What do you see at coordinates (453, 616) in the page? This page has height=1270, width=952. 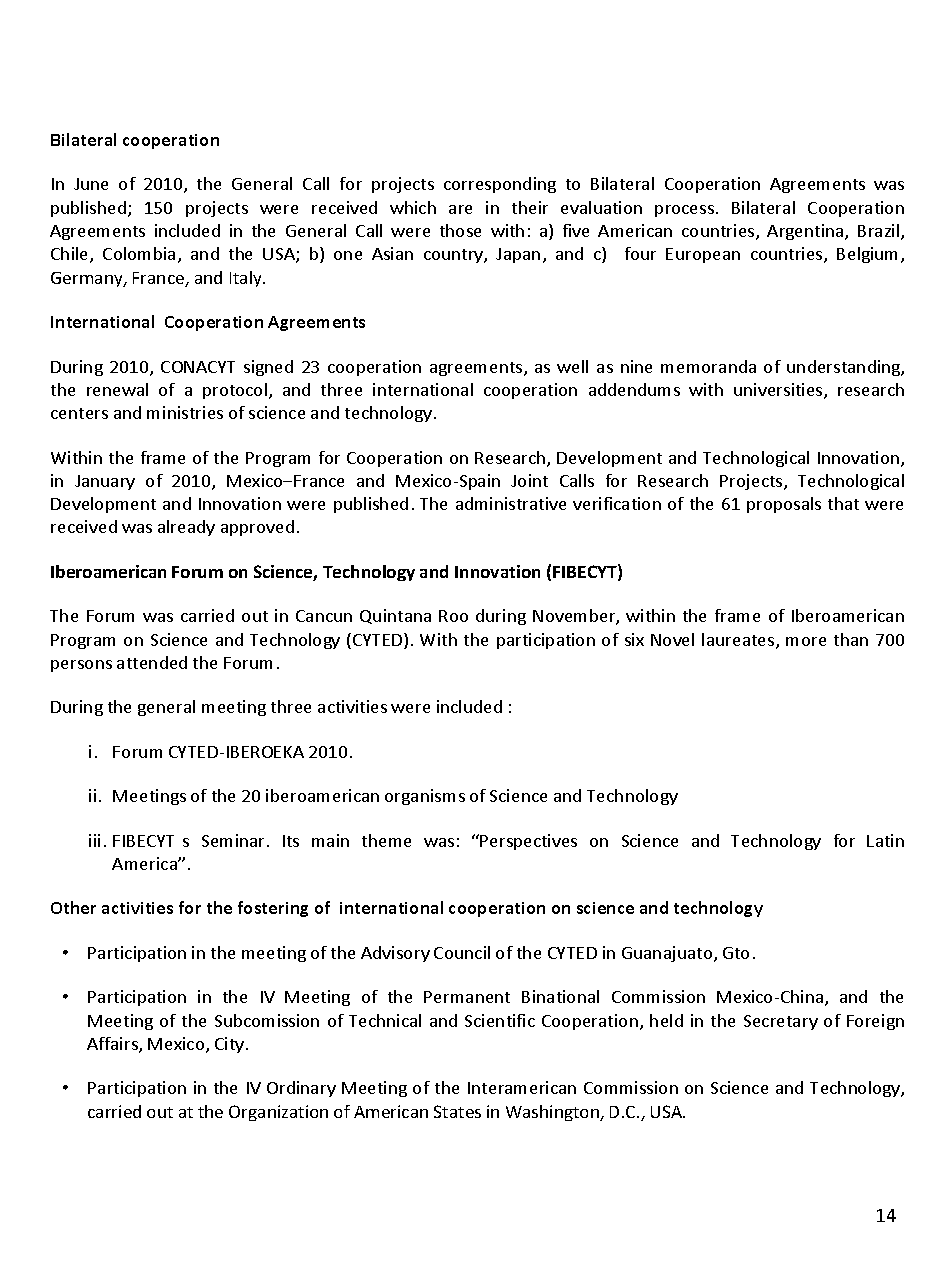 I see `Roo` at bounding box center [453, 616].
